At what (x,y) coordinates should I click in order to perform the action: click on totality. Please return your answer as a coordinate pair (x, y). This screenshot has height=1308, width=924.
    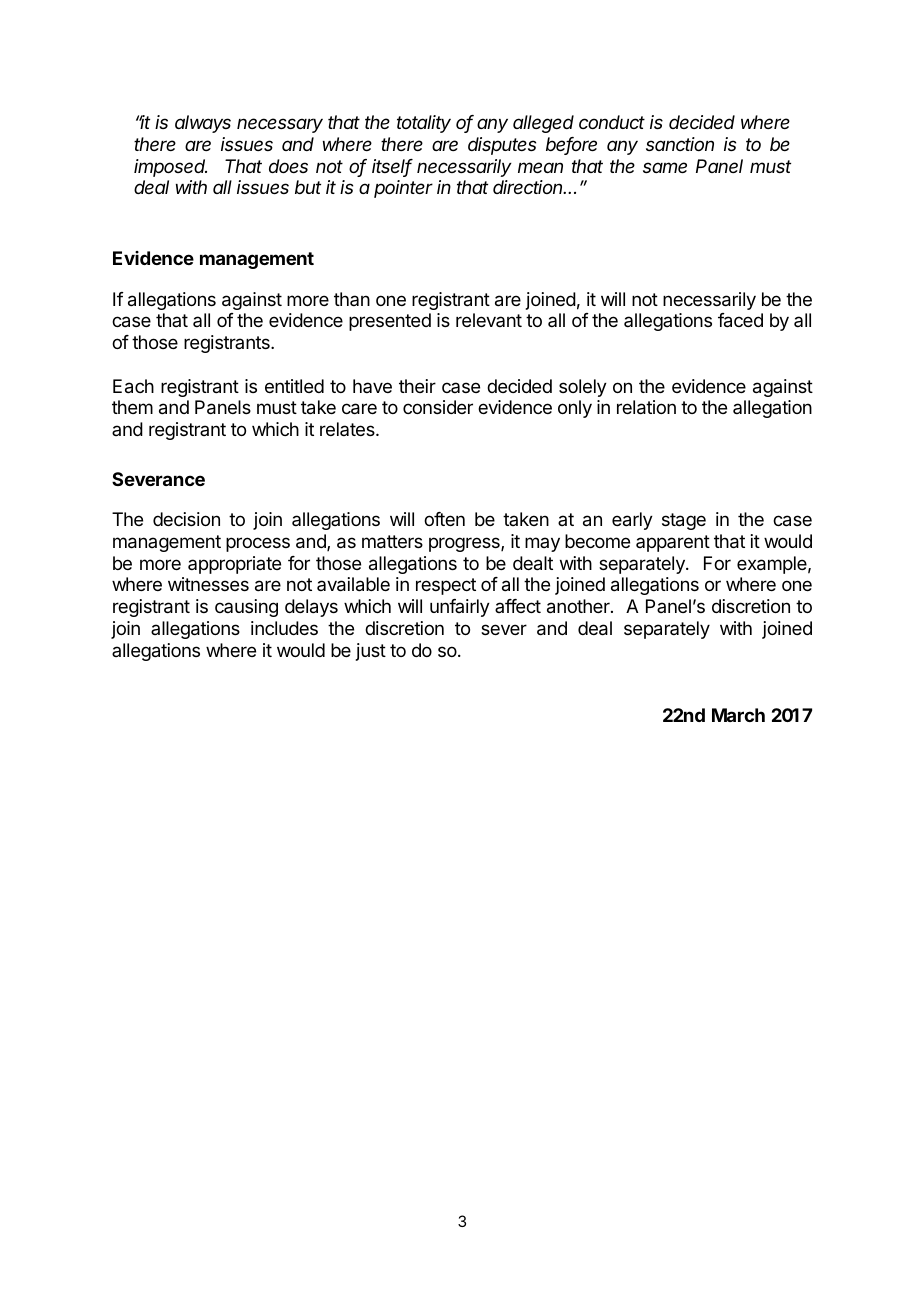
    Looking at the image, I should click on (424, 124).
